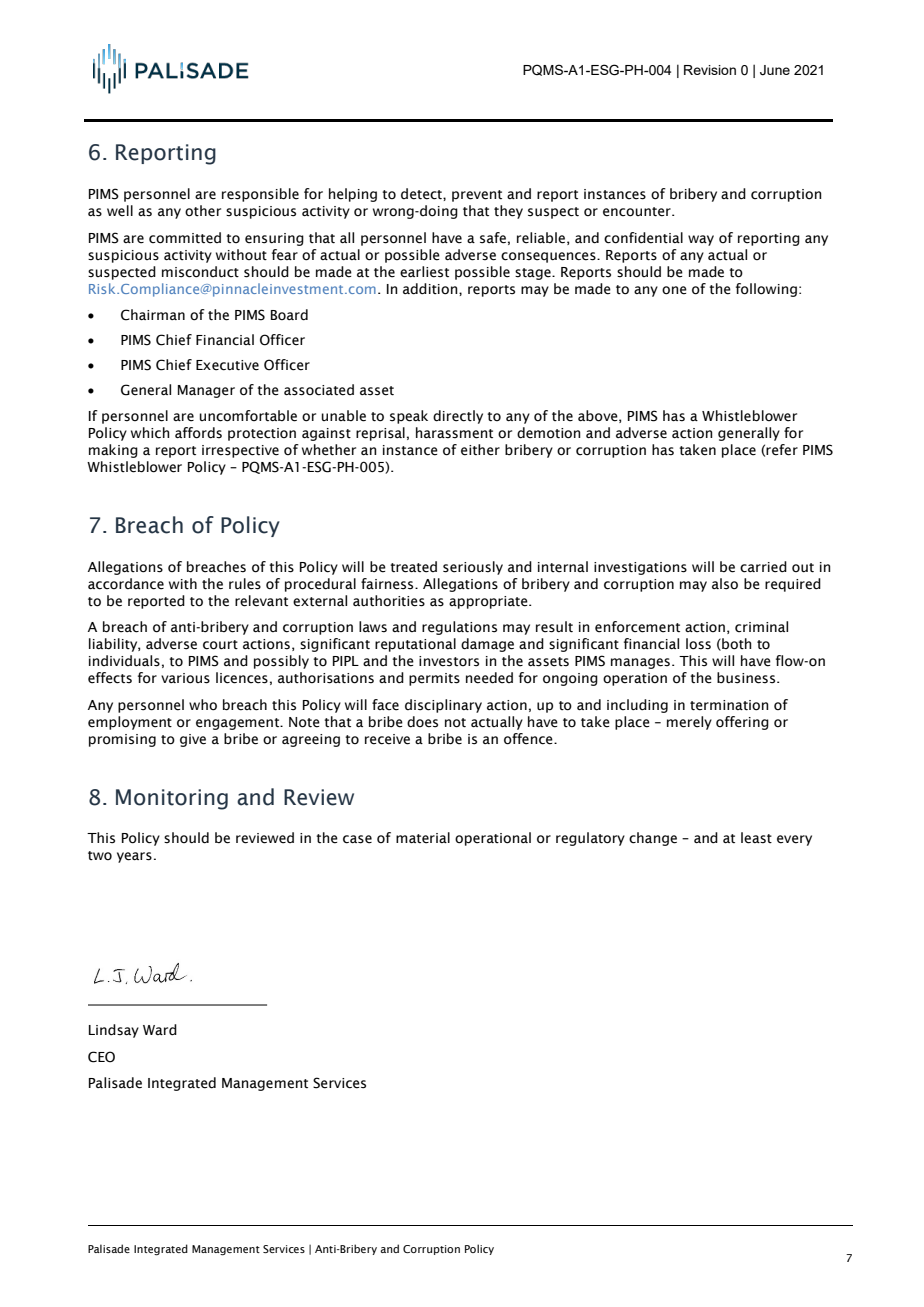  What do you see at coordinates (458, 417) in the screenshot?
I see `directly` at bounding box center [458, 417].
